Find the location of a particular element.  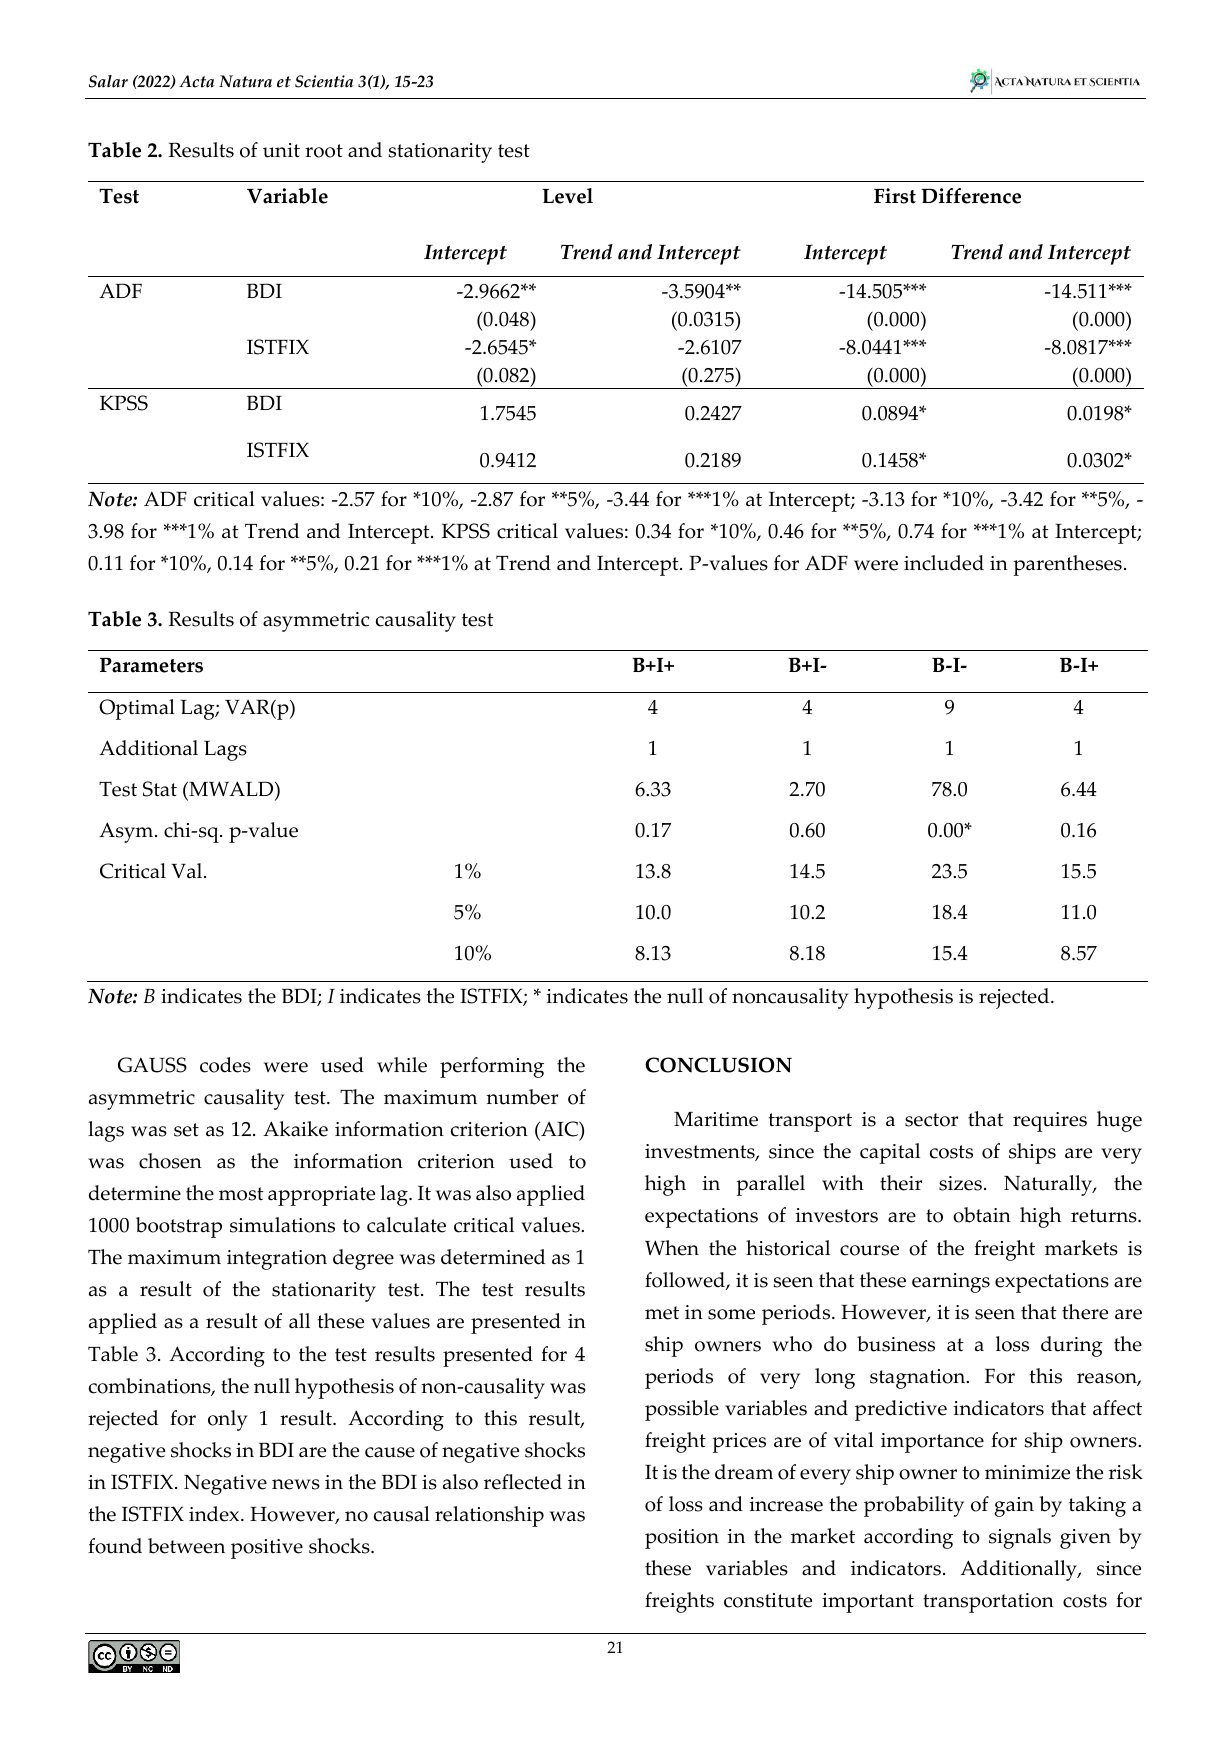

Level is located at coordinates (567, 196).
